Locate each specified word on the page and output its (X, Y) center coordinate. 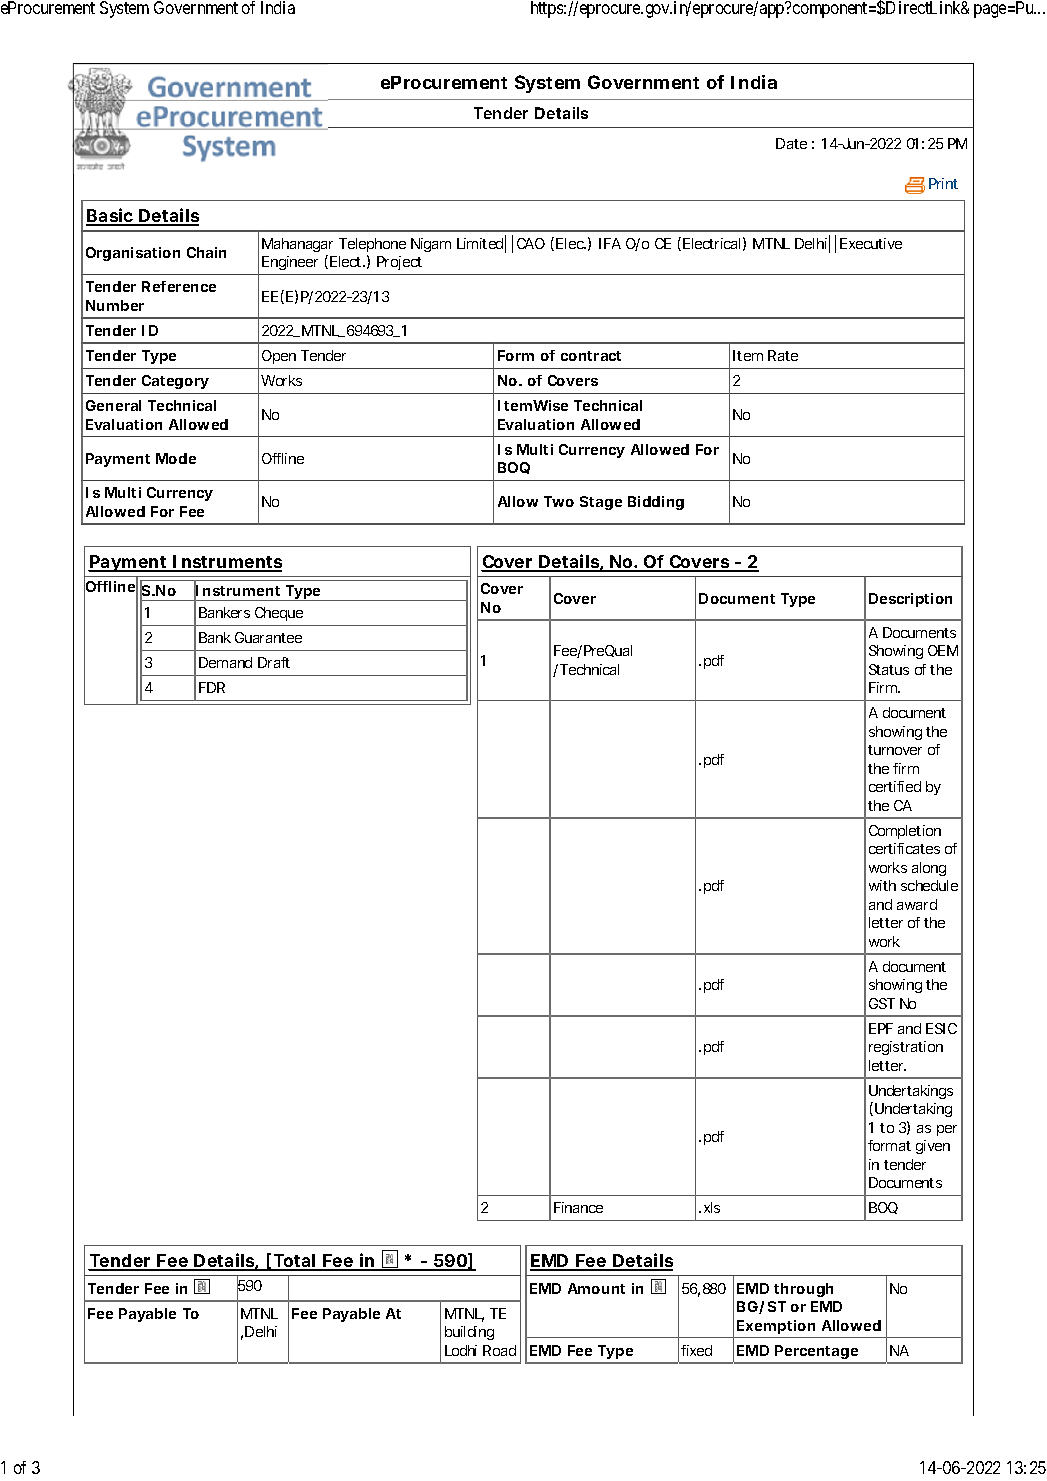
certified (895, 786)
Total (294, 1262)
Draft (274, 662)
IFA (610, 243)
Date (791, 143)
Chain (206, 252)
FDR (212, 687)
